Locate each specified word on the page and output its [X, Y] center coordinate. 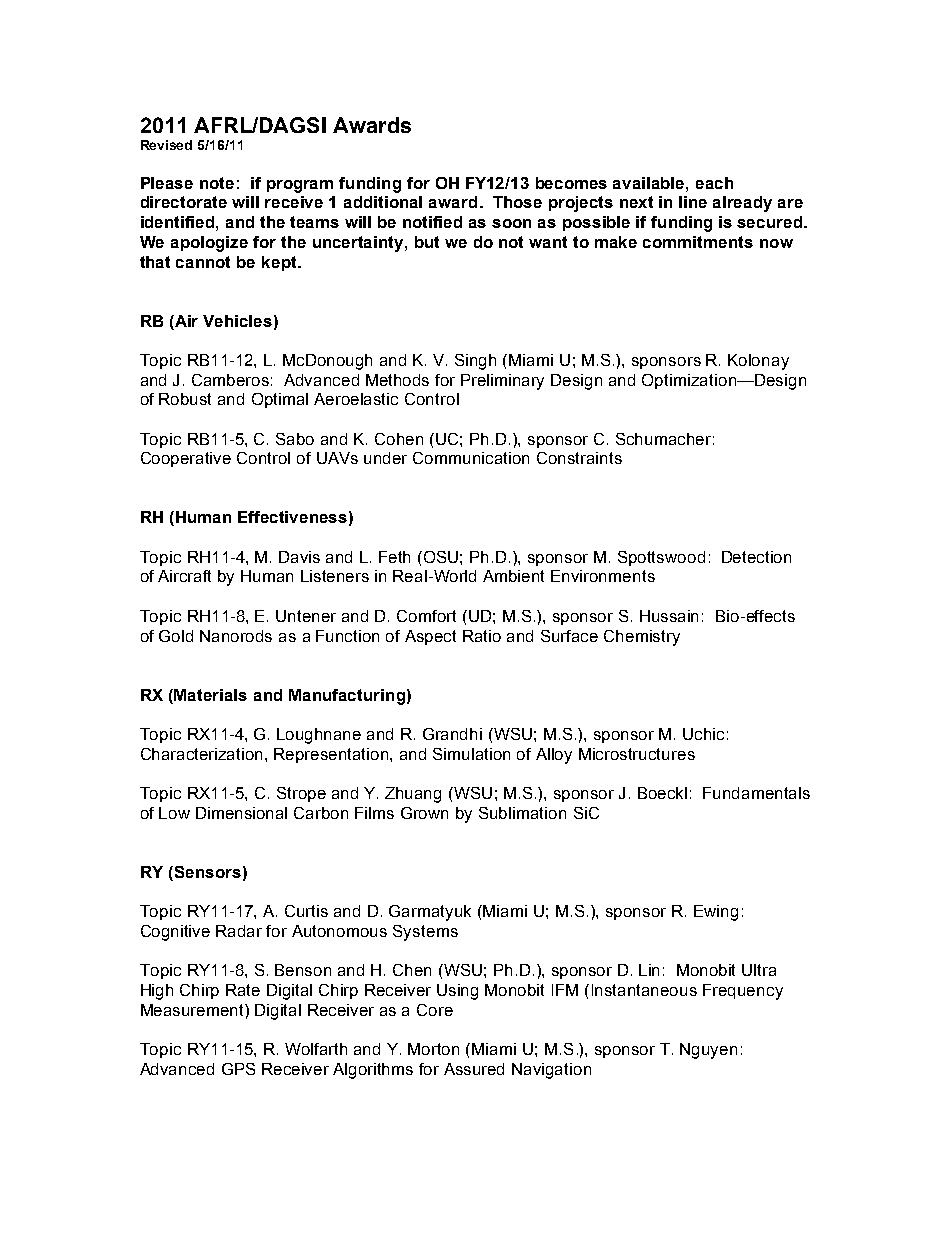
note [217, 183]
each [714, 183]
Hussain [669, 616]
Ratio [482, 636]
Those [517, 202]
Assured [474, 1069]
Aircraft [184, 576]
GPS [238, 1069]
